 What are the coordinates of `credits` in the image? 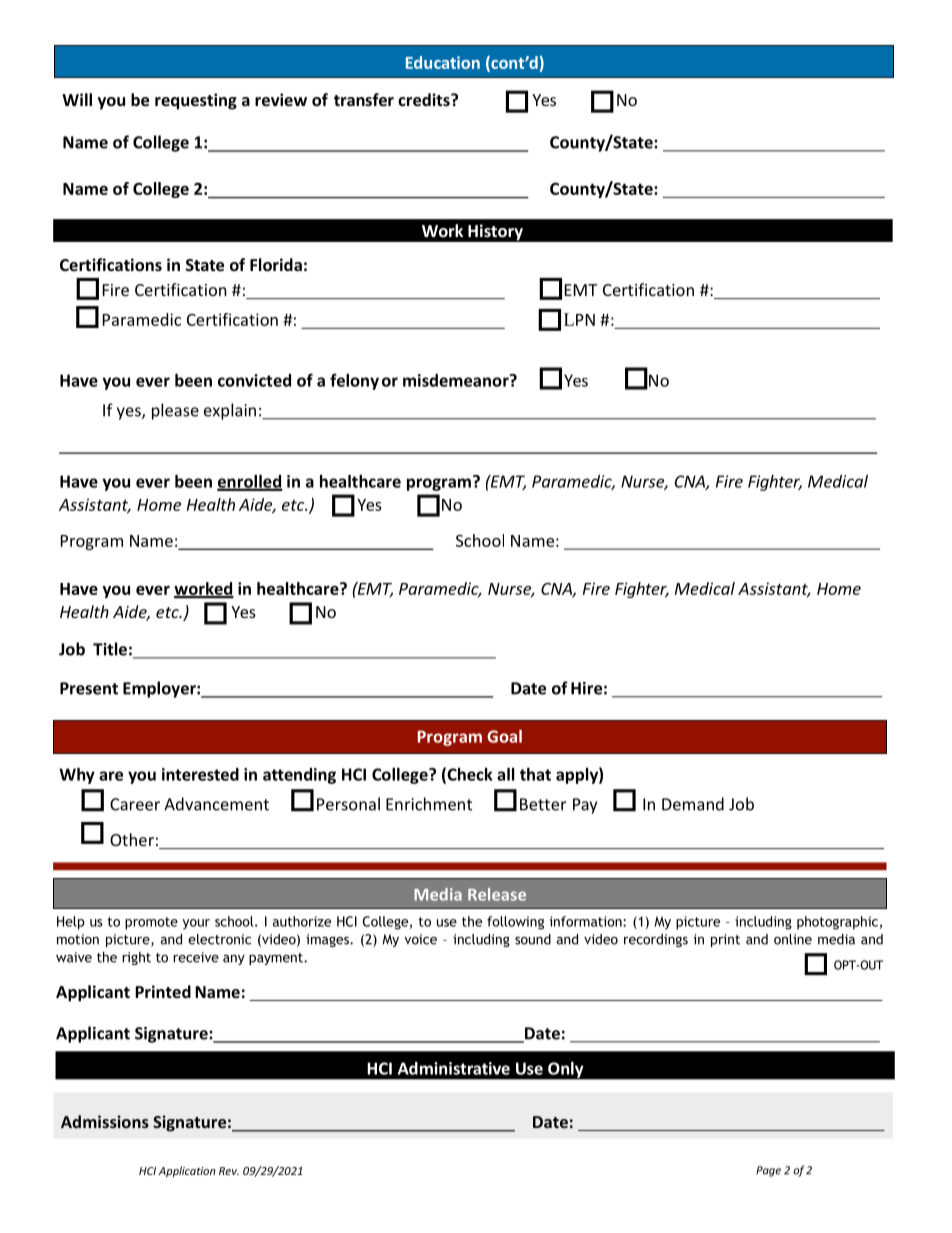 It's located at (425, 99).
